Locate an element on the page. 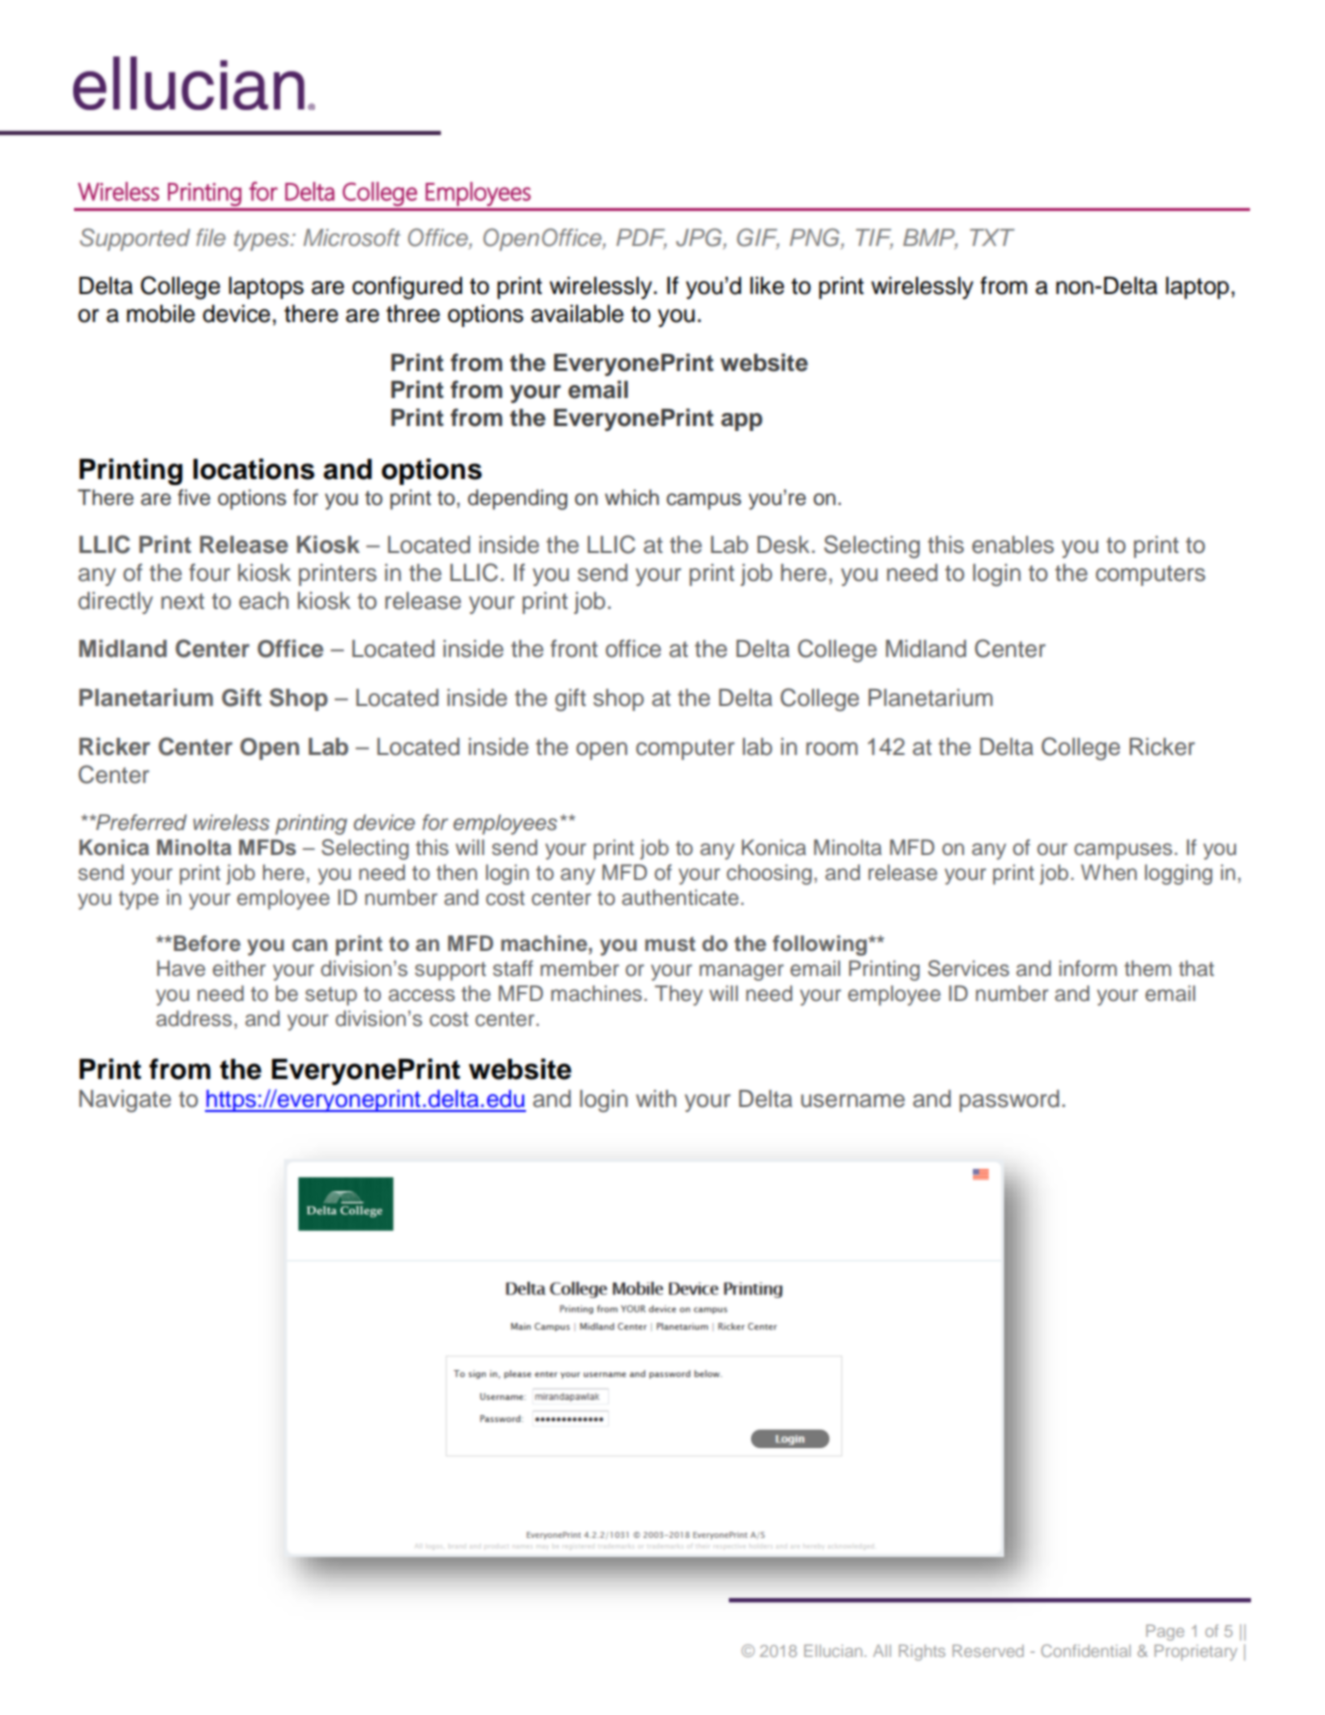 Image resolution: width=1325 pixels, height=1715 pixels. each is located at coordinates (264, 601).
